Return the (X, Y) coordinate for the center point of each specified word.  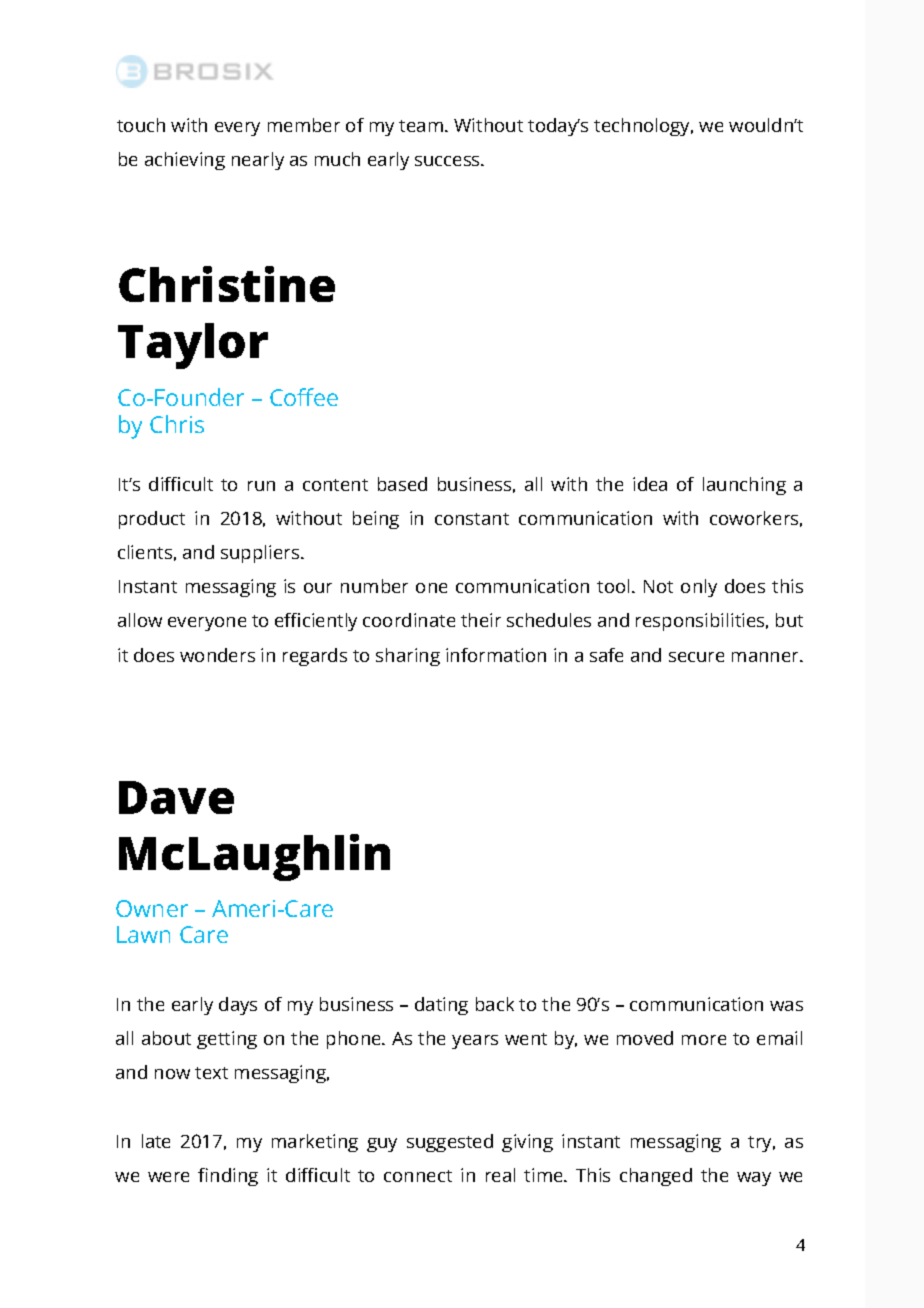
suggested (450, 1143)
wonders (217, 655)
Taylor (193, 346)
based (402, 484)
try (761, 1144)
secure (696, 657)
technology (643, 127)
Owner (152, 908)
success (448, 161)
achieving (185, 161)
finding (228, 1177)
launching (744, 486)
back (495, 1004)
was (786, 1006)
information (496, 655)
